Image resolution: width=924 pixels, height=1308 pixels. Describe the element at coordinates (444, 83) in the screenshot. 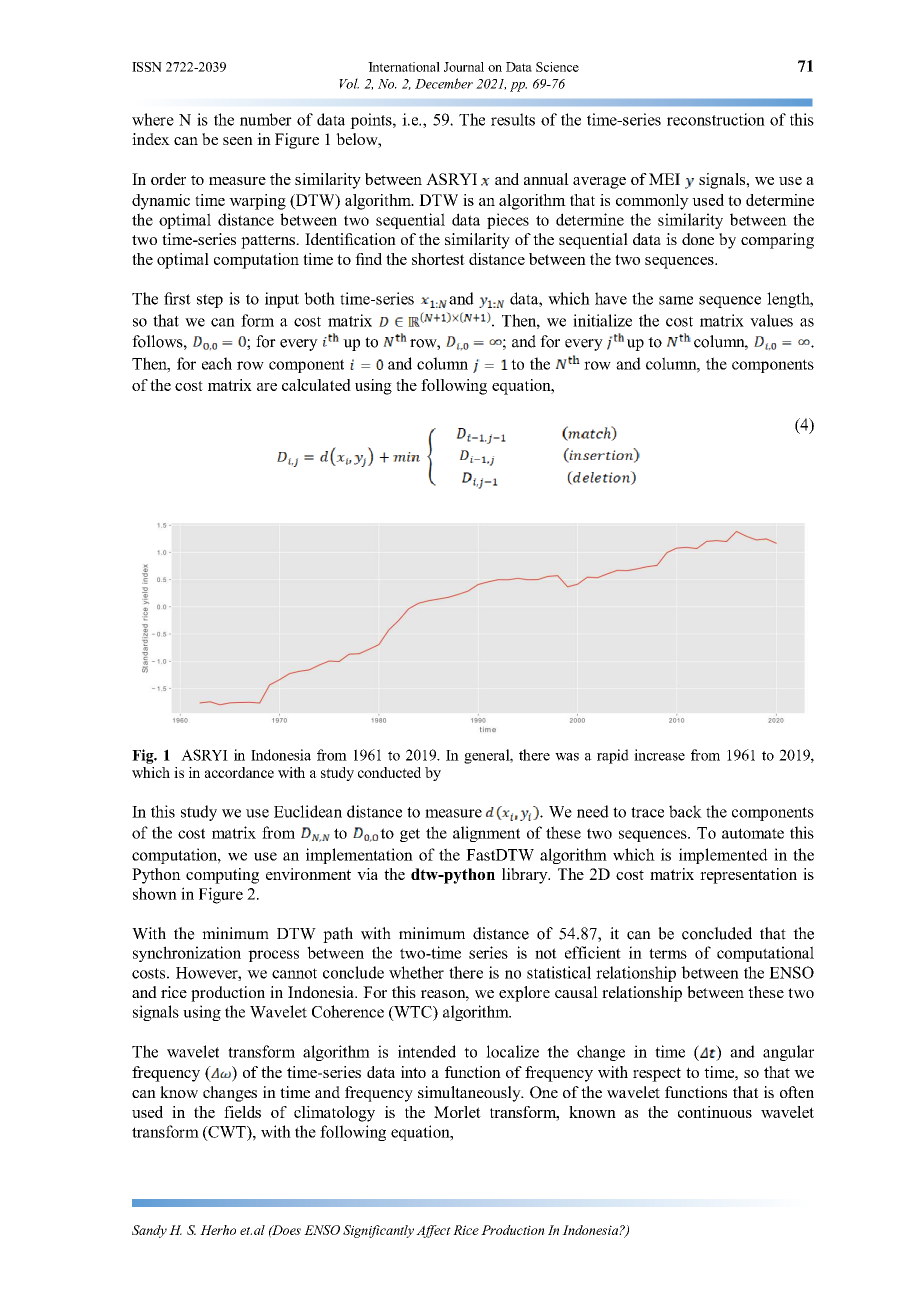

I see `December` at that location.
